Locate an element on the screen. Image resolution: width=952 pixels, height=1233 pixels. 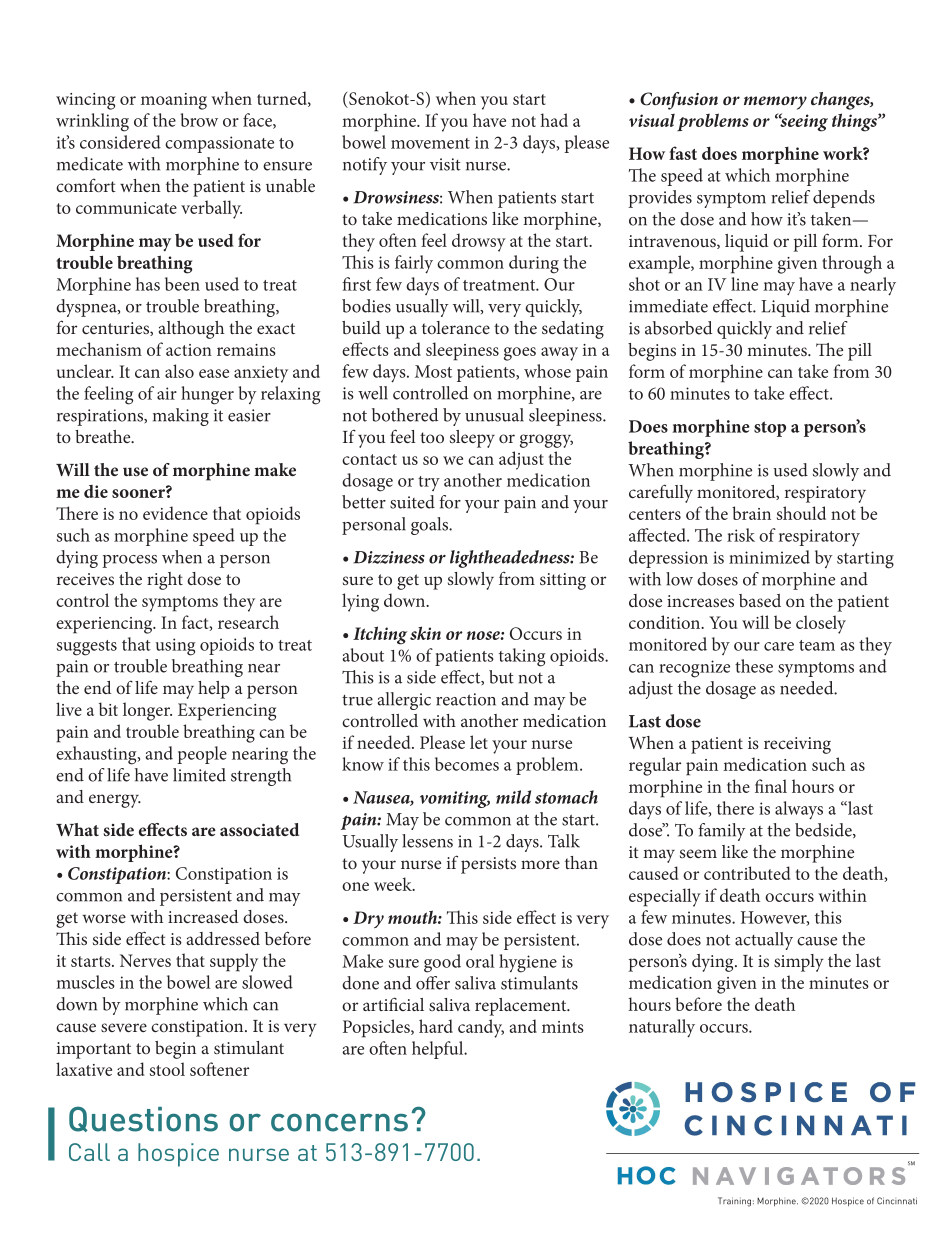
vomiting is located at coordinates (455, 799).
